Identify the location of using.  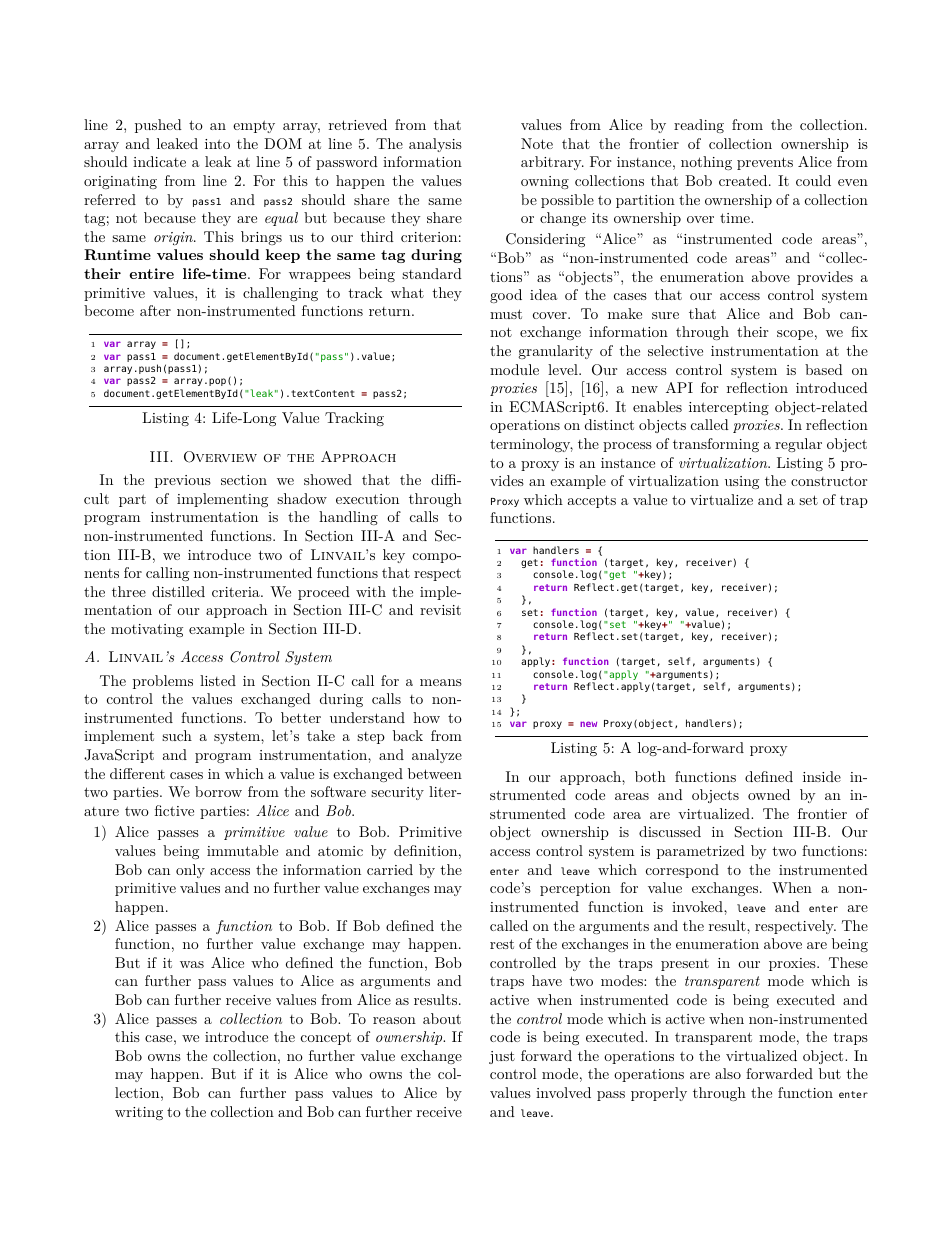
(742, 482).
